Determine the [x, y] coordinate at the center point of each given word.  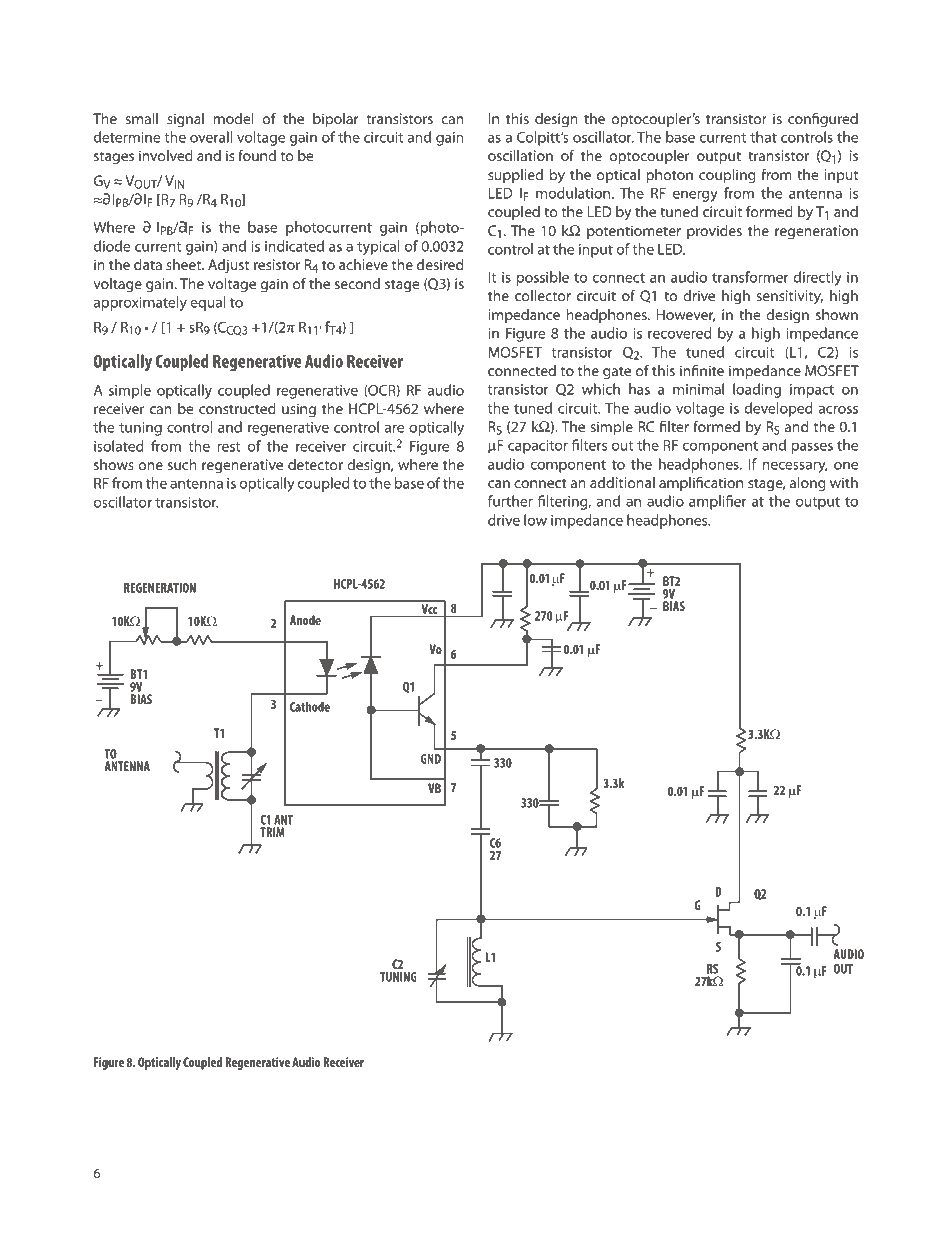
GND [430, 759]
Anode [305, 620]
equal [207, 303]
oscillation [520, 155]
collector [543, 295]
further [510, 501]
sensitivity [789, 297]
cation [723, 482]
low [535, 520]
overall [211, 137]
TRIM [272, 832]
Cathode [310, 707]
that [763, 137]
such [182, 464]
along [808, 484]
